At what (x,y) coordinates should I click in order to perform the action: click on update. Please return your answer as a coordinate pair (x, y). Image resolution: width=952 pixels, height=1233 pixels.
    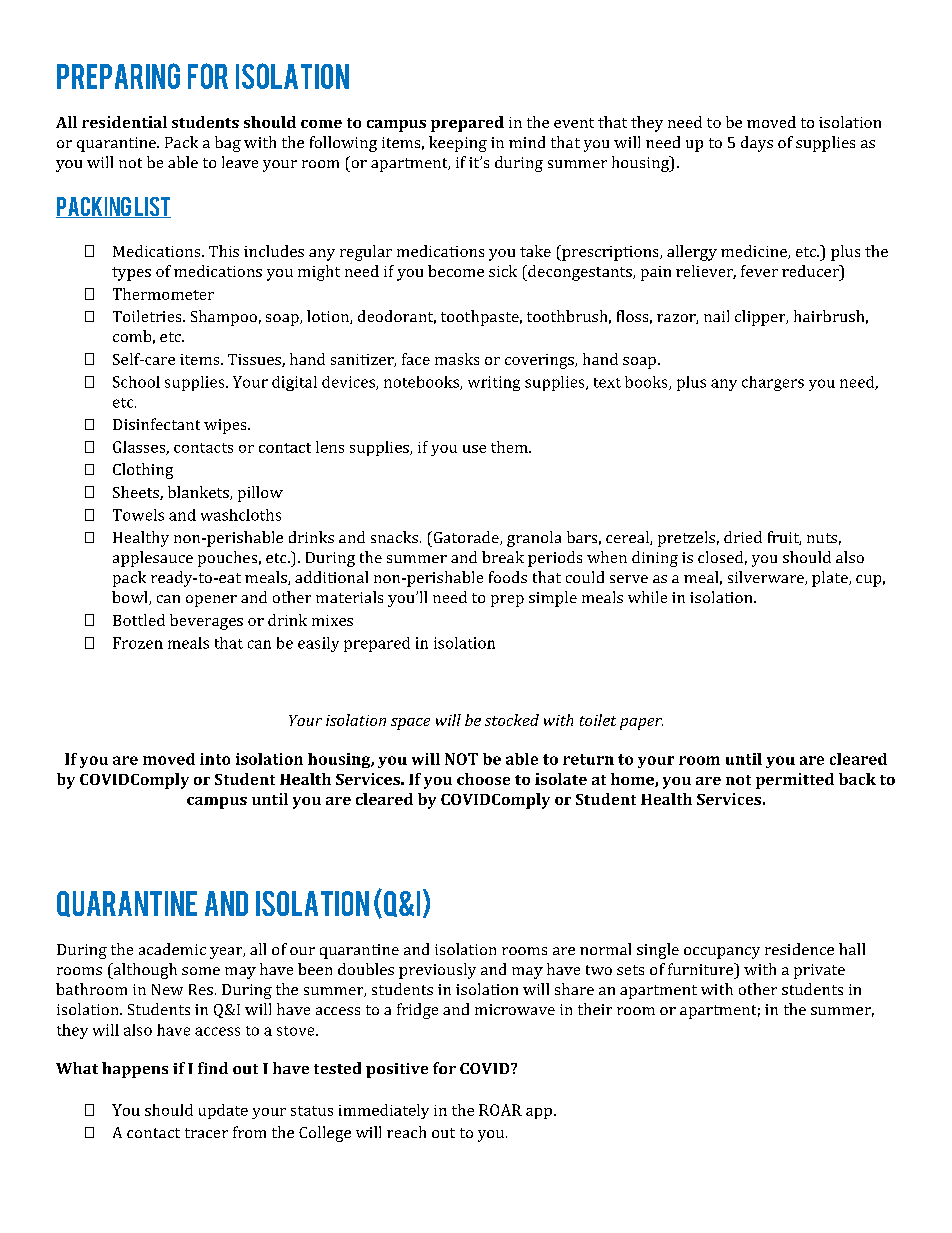
    Looking at the image, I should click on (223, 1111).
